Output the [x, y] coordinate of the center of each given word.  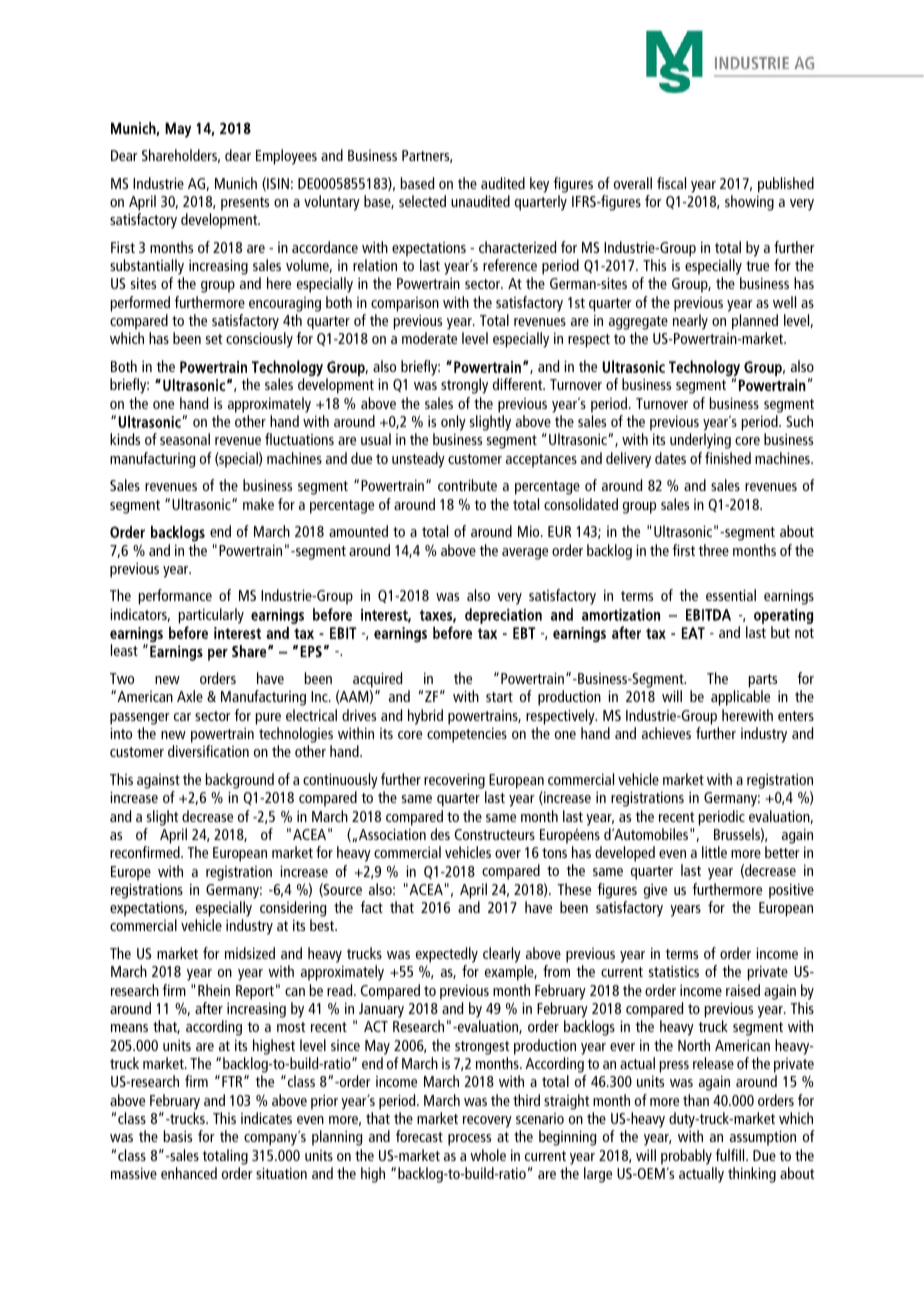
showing [749, 203]
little [714, 852]
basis [177, 1136]
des [440, 834]
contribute [467, 485]
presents [245, 204]
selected [422, 201]
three [713, 550]
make [258, 504]
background [239, 781]
